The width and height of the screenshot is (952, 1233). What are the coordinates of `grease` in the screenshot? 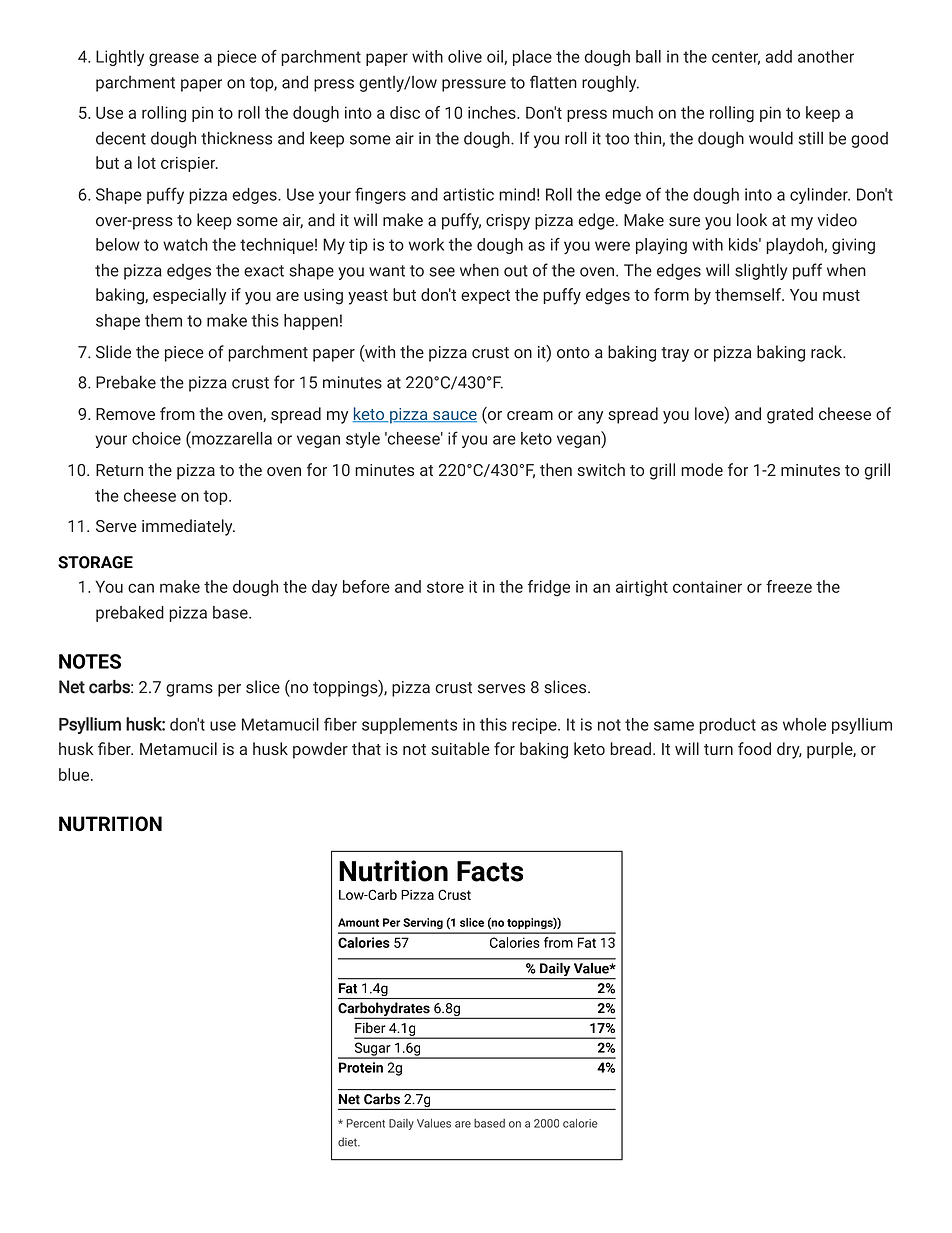 It's located at (174, 59).
